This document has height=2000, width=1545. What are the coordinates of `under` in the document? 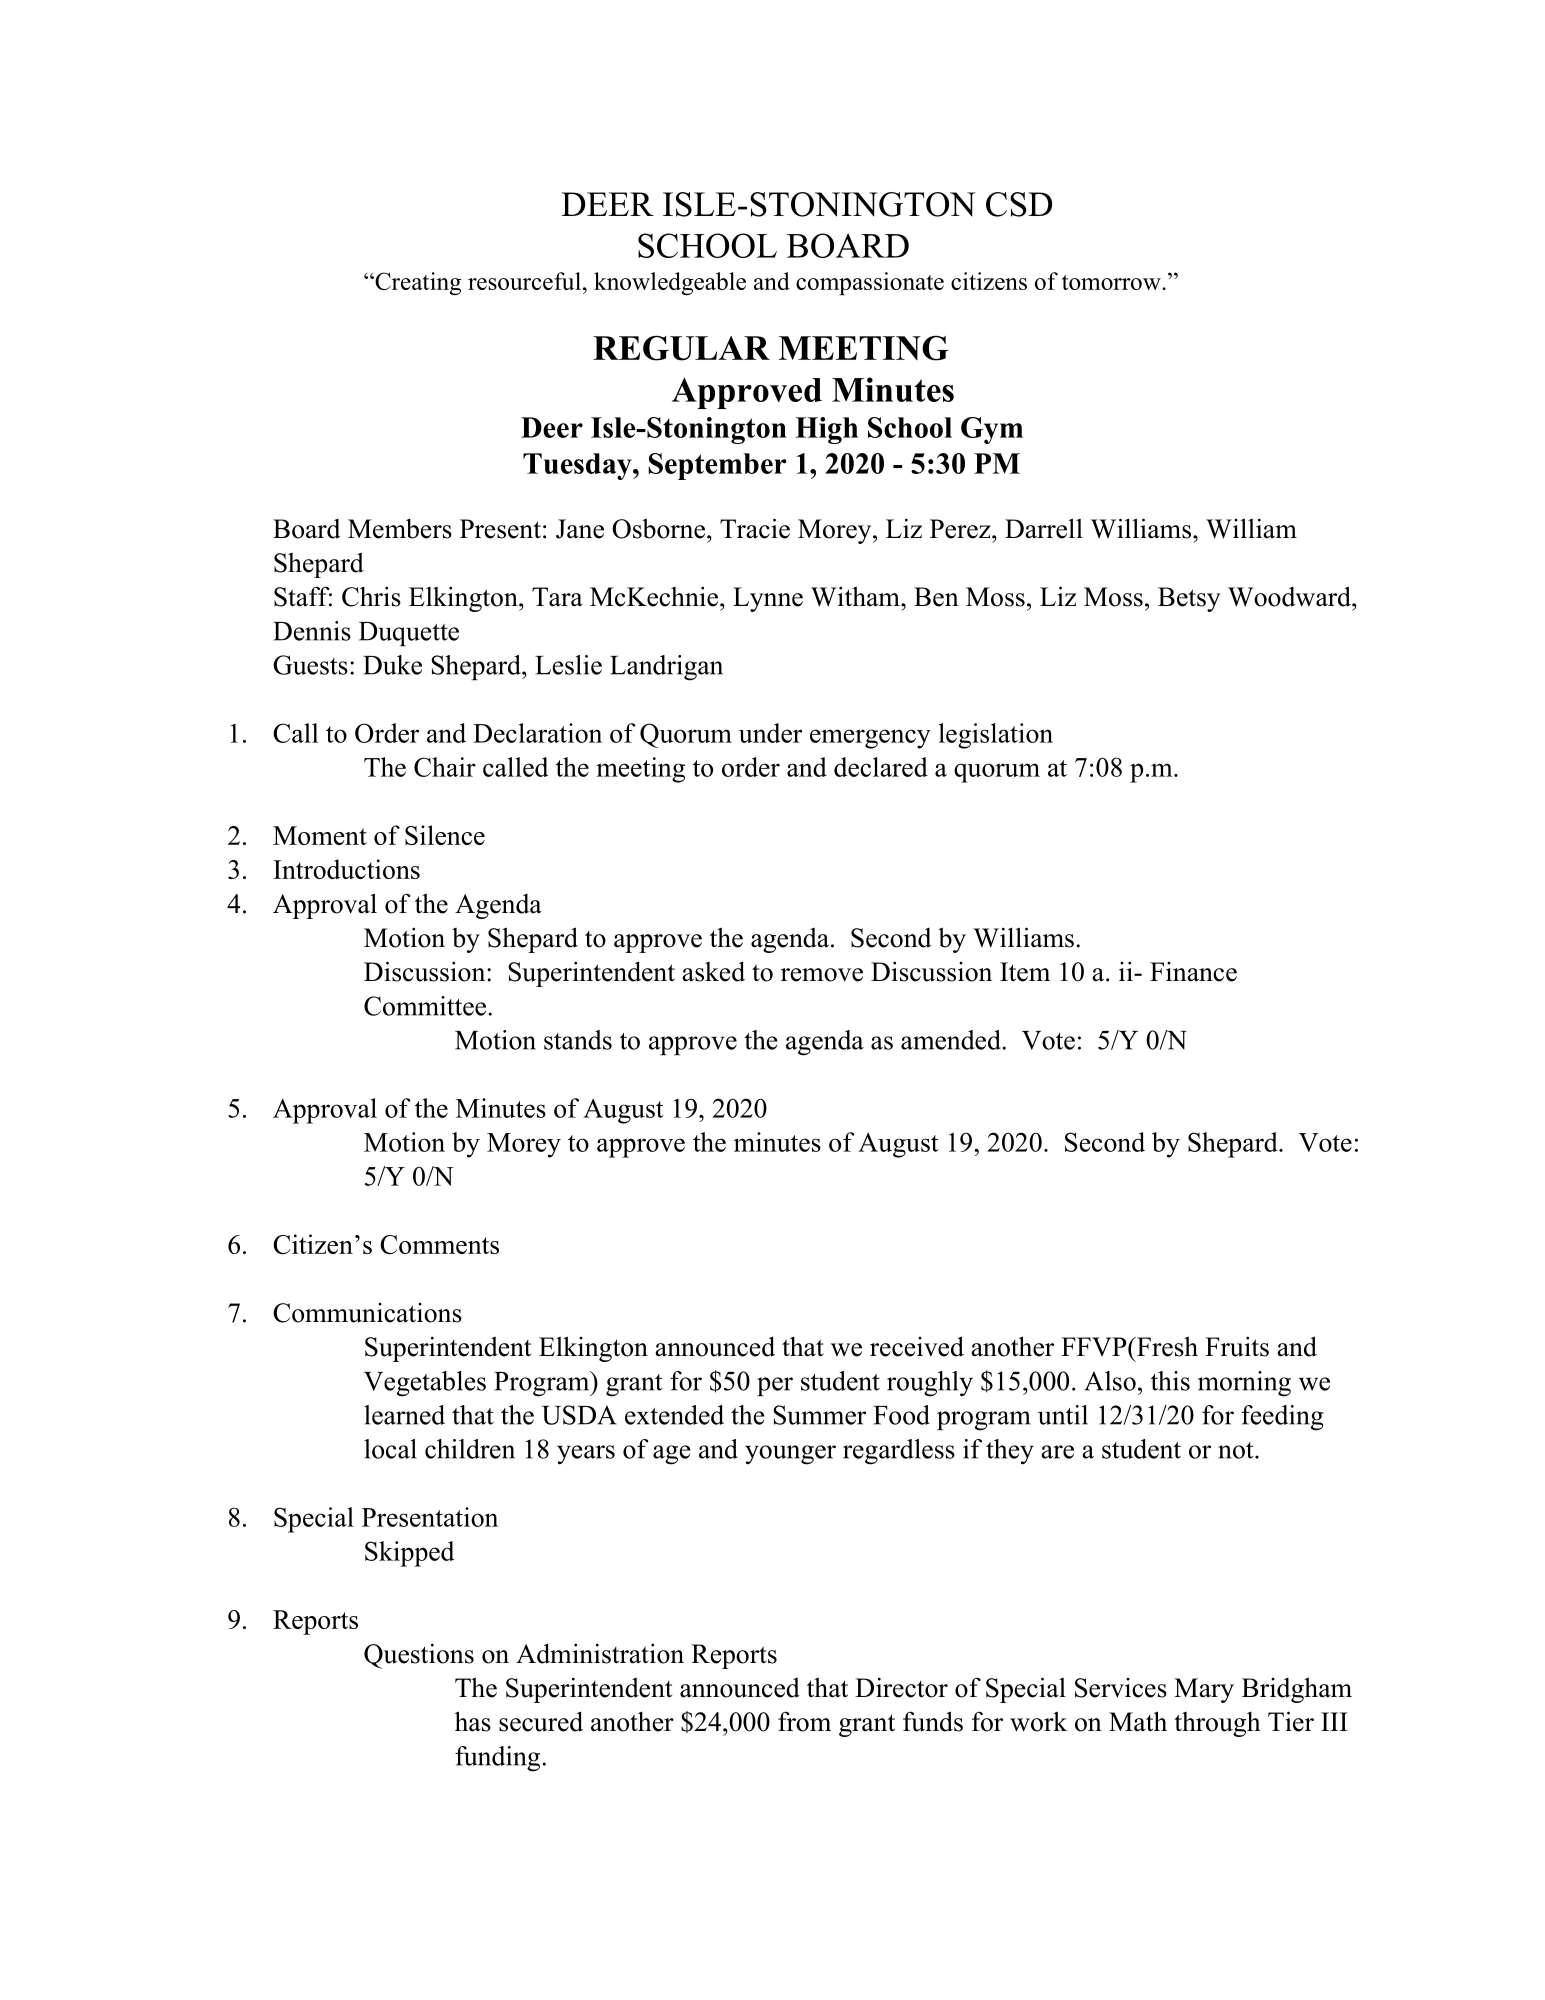 It's located at (770, 733).
